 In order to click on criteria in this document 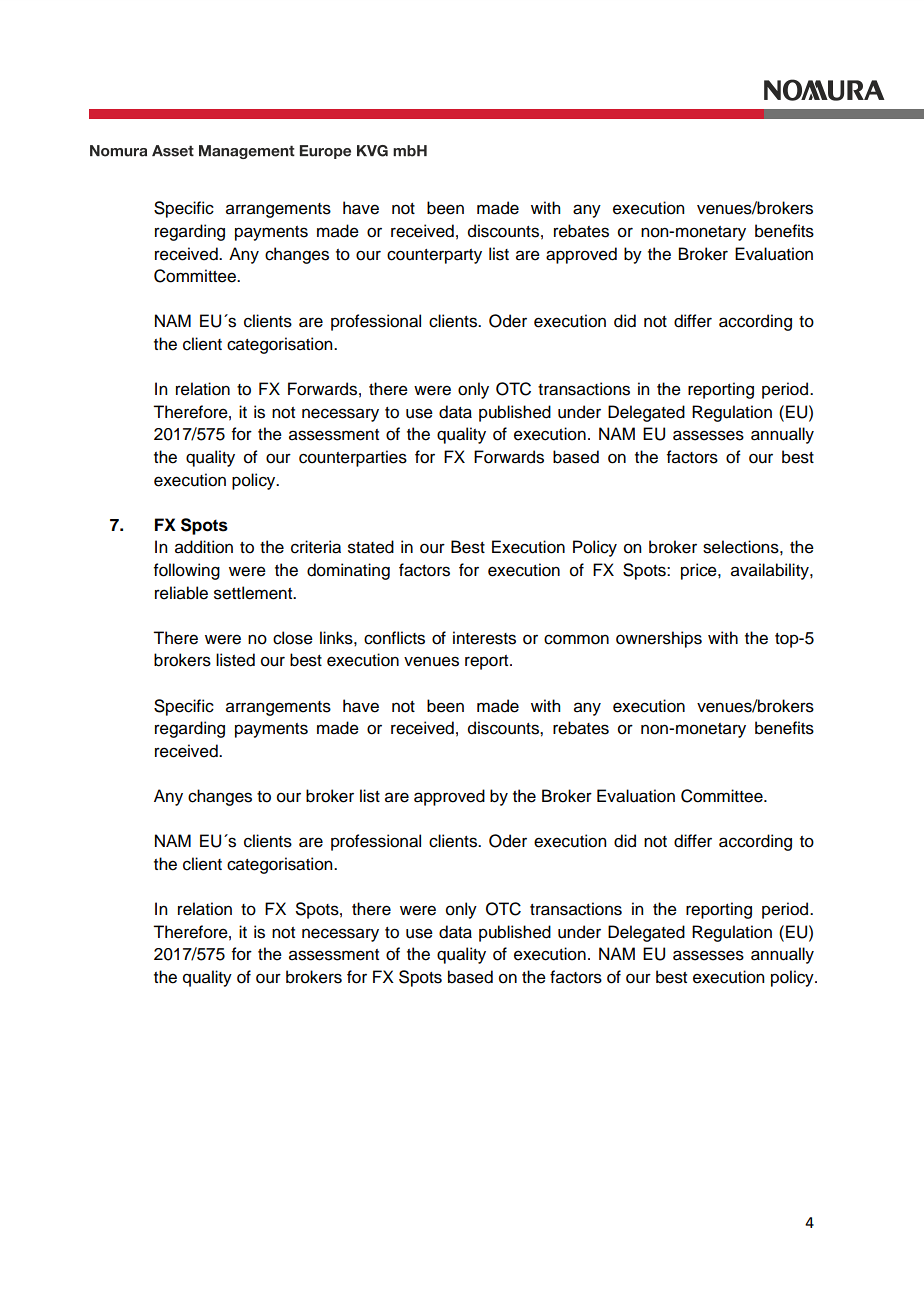, I will do `click(316, 547)`.
